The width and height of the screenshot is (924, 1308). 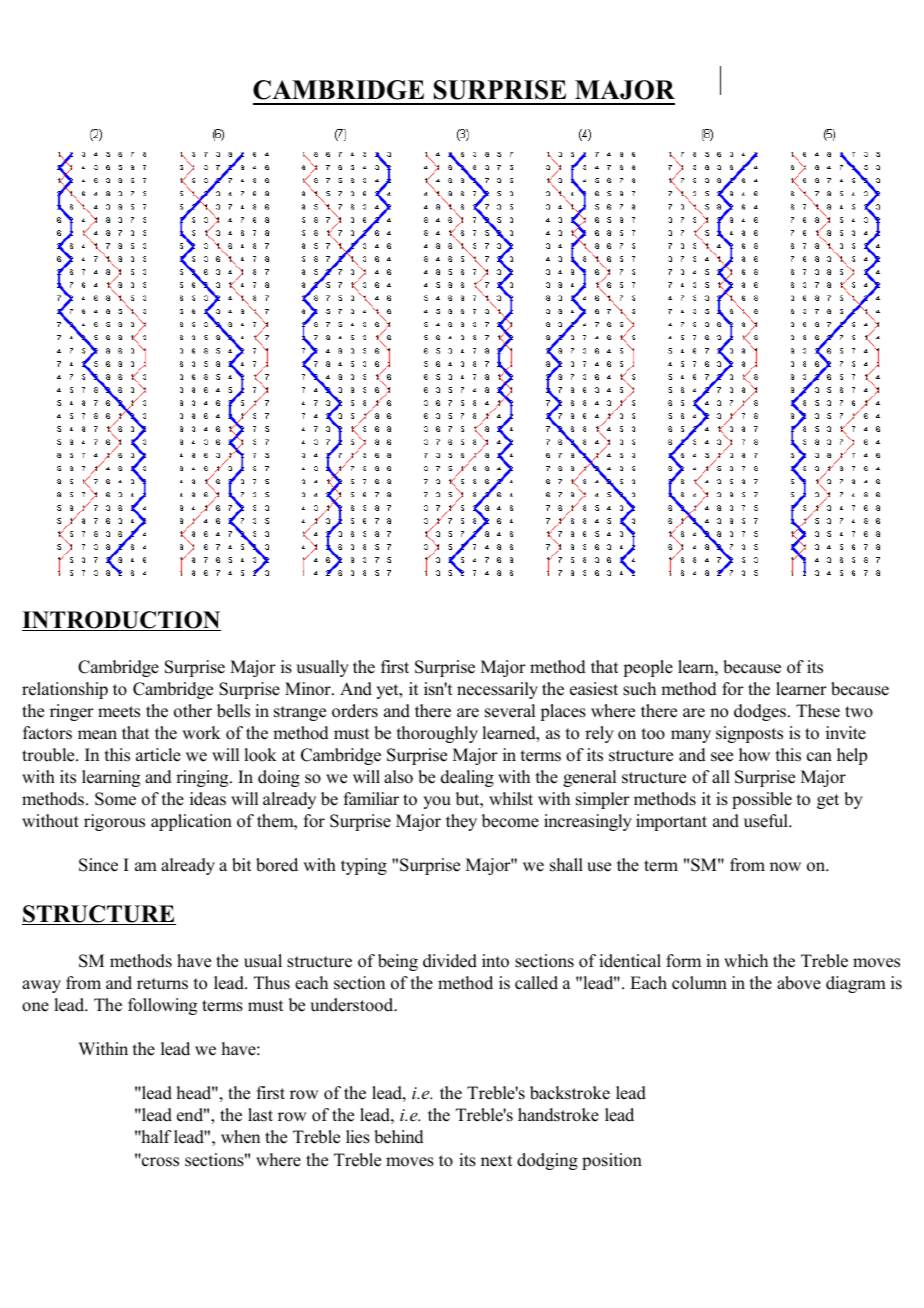 I want to click on above, so click(x=799, y=983).
